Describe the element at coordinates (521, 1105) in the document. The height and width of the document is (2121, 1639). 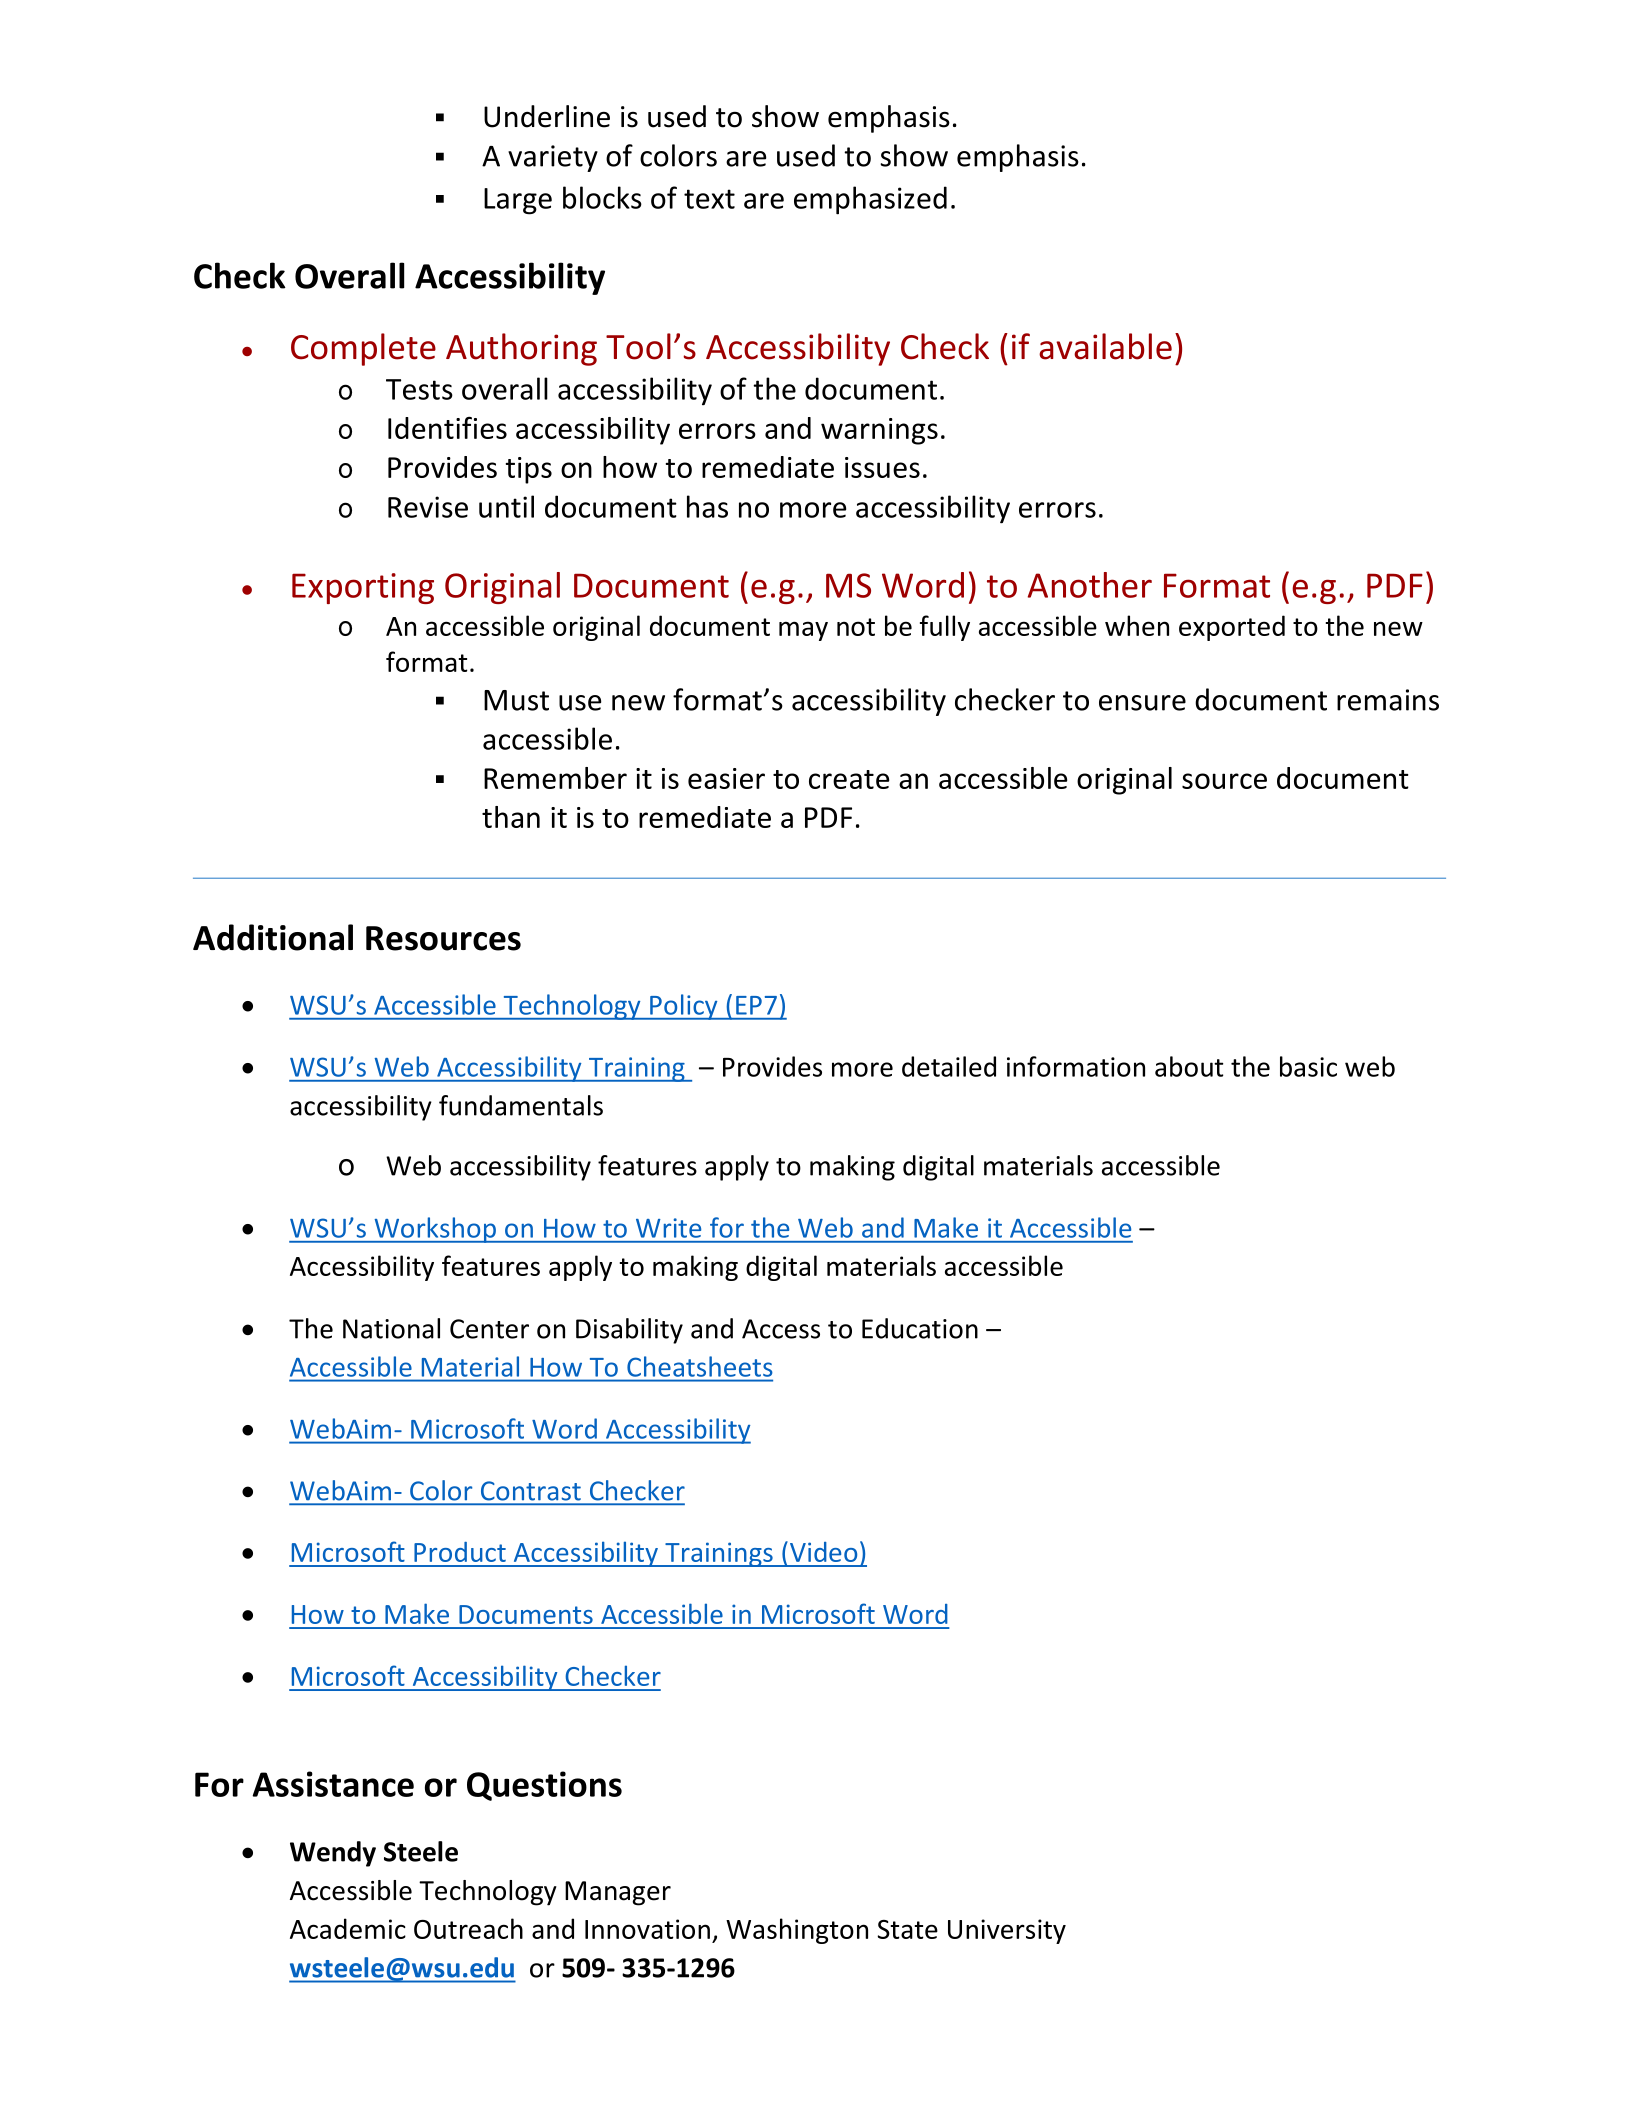
I see `fundamentals` at that location.
